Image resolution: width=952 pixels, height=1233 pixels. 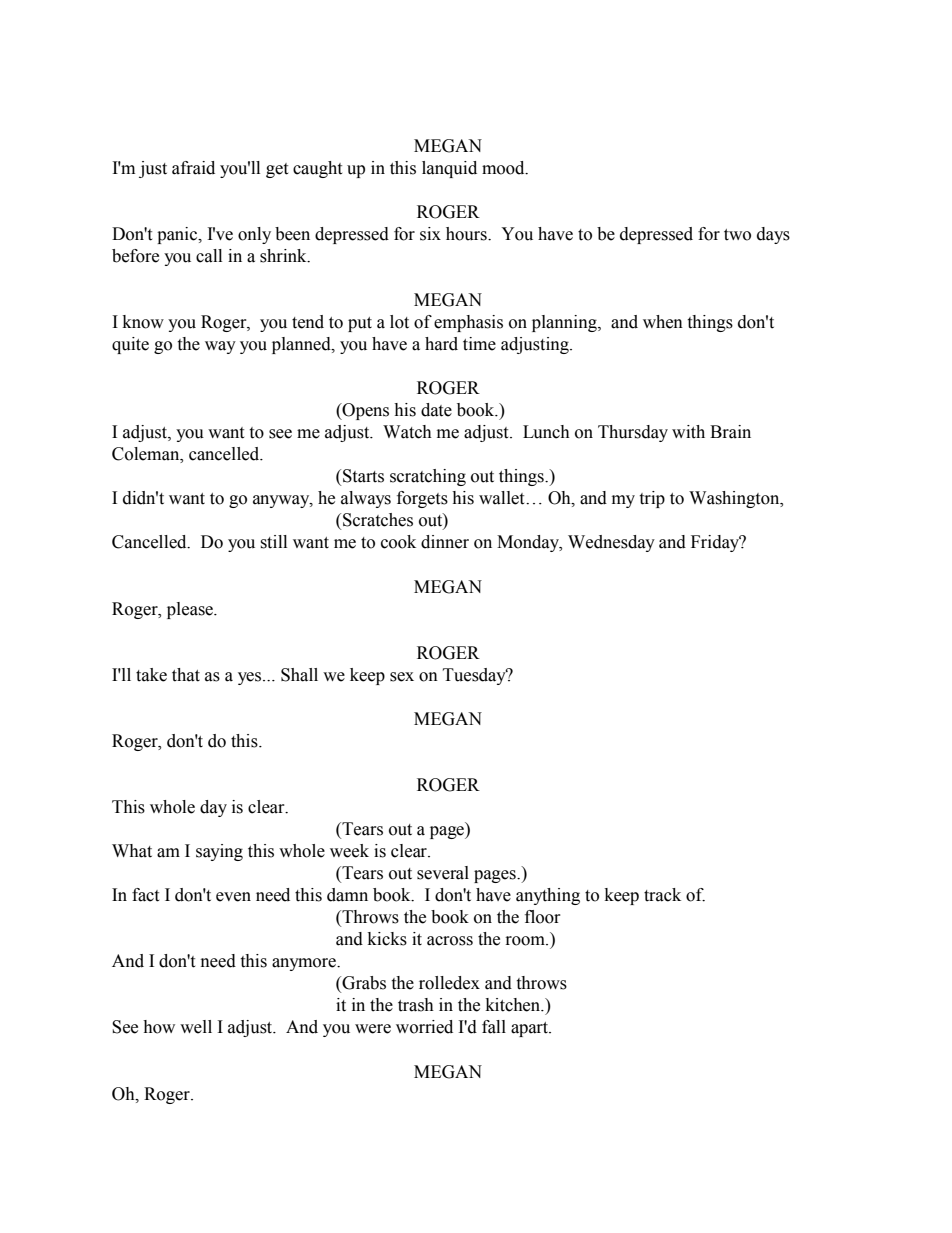 What do you see at coordinates (737, 235) in the page?
I see `two` at bounding box center [737, 235].
